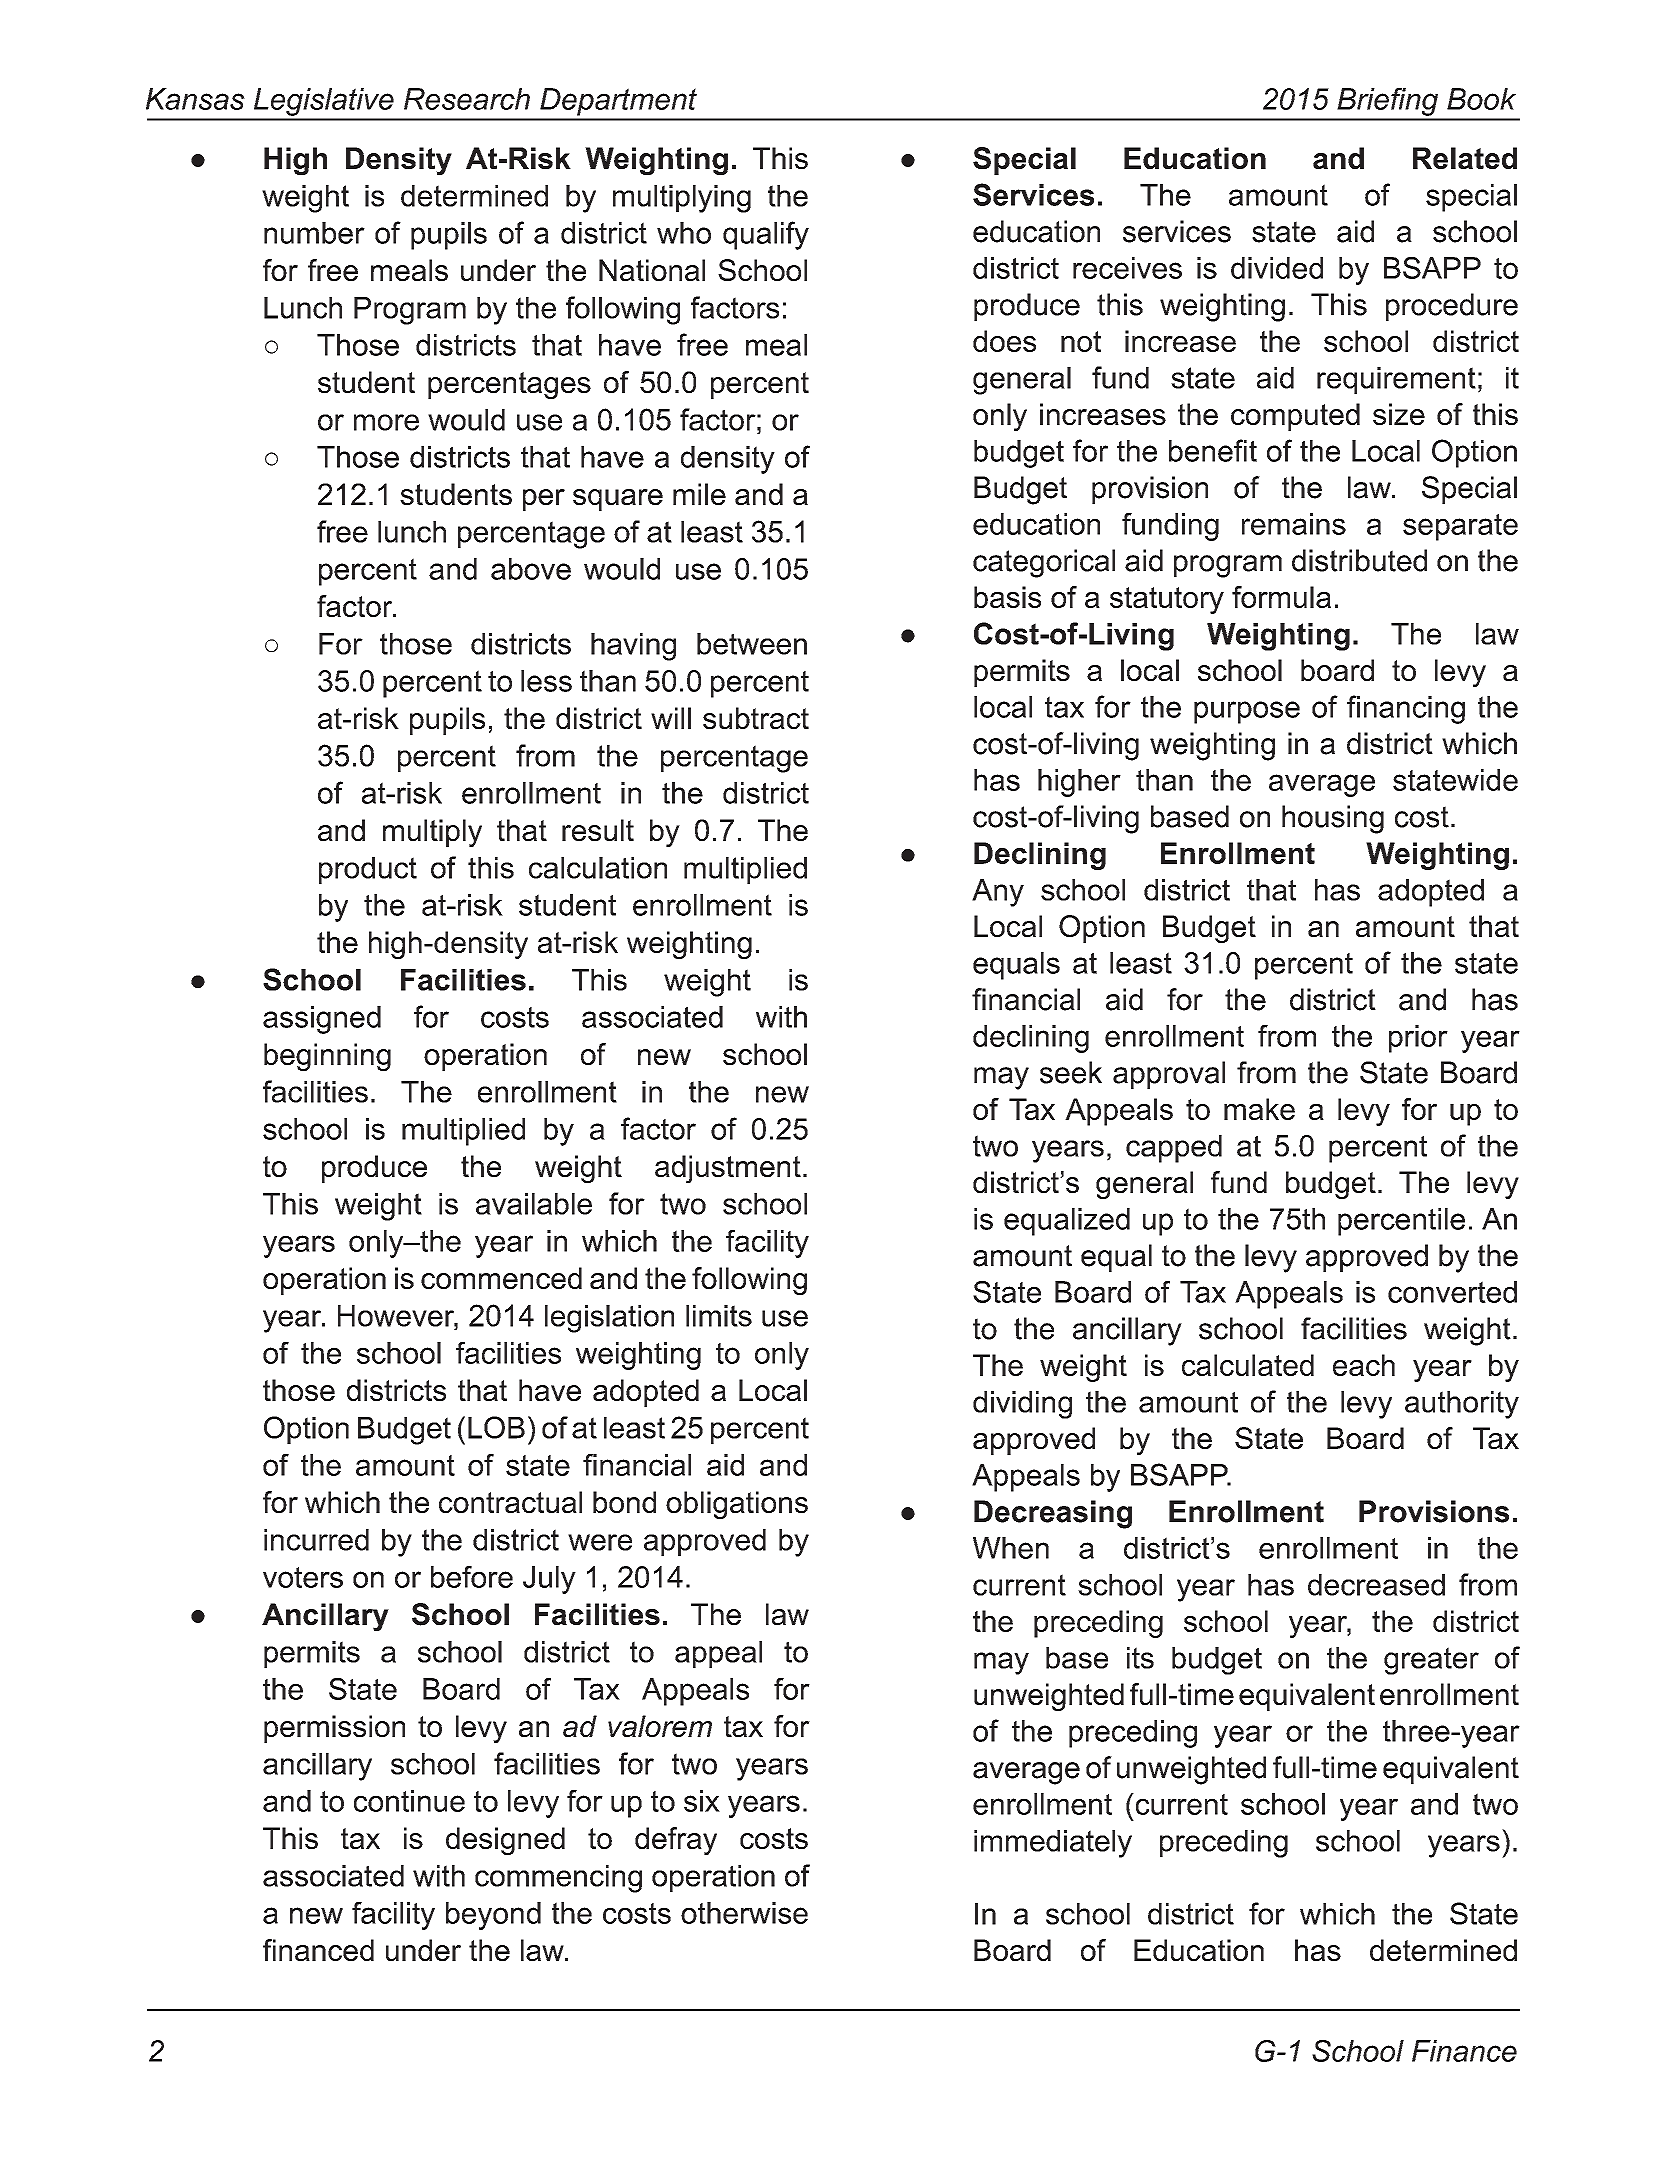  Describe the element at coordinates (728, 1169) in the document. I see `adjustment` at that location.
